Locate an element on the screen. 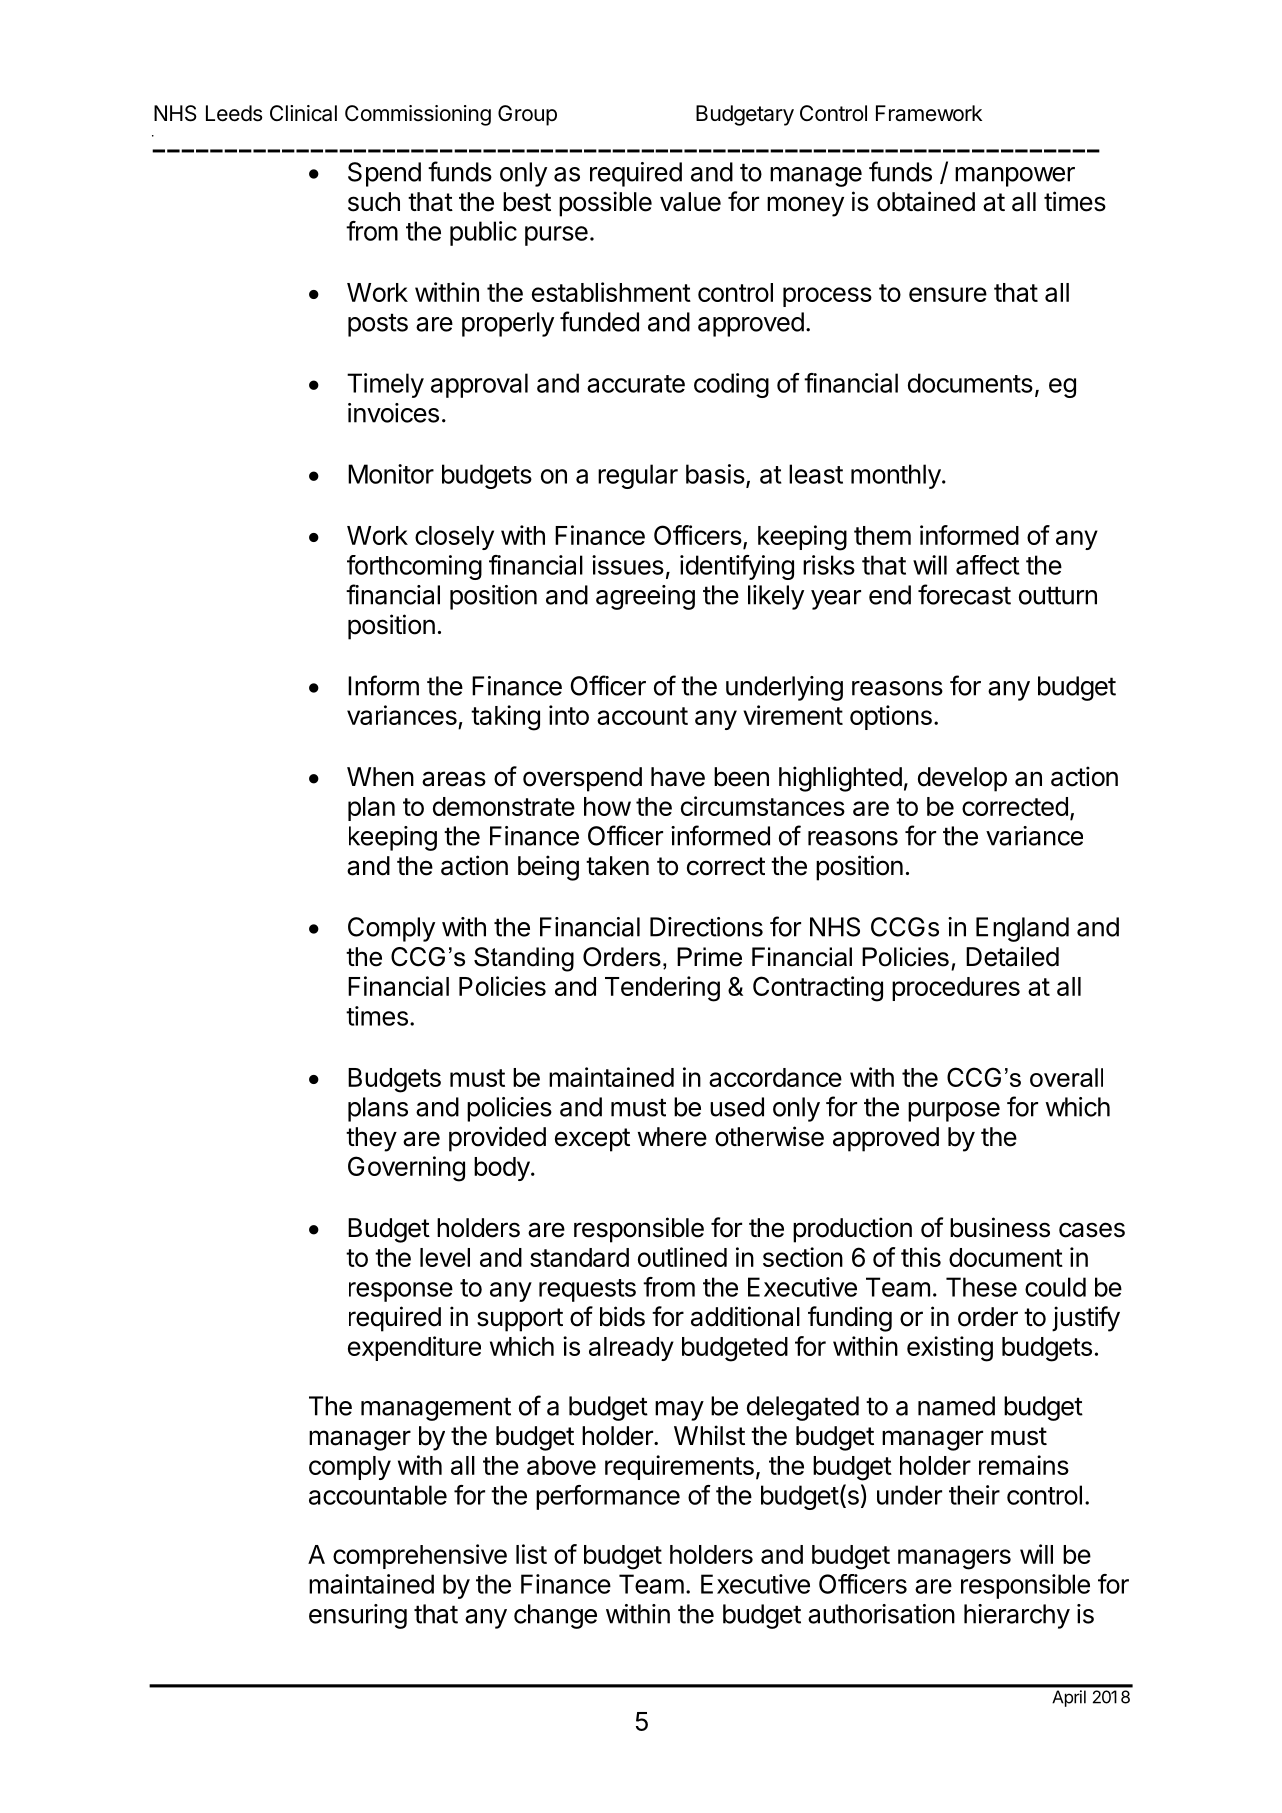 This screenshot has height=1813, width=1282. such is located at coordinates (374, 202).
